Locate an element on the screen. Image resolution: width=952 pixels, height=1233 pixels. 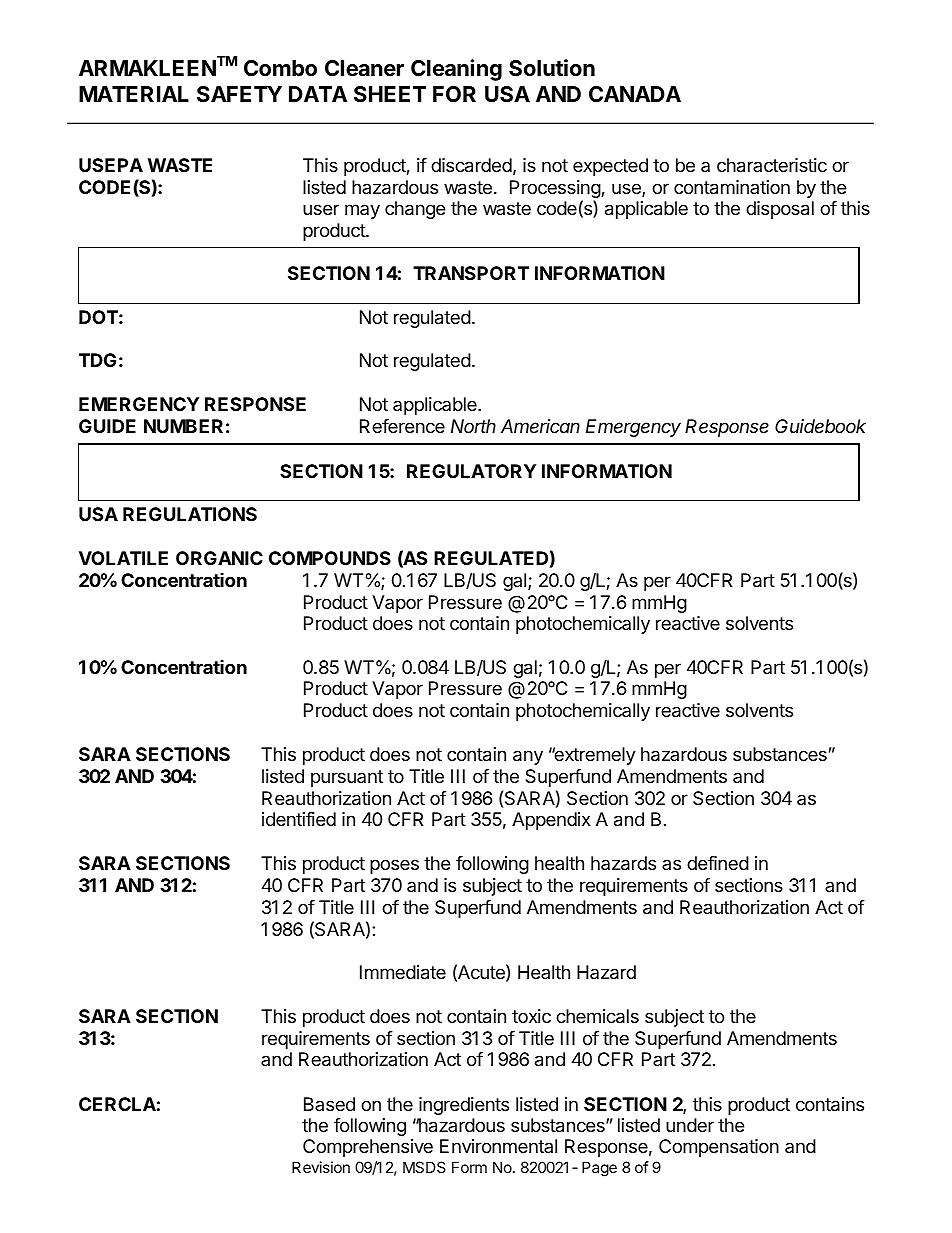
extremely is located at coordinates (594, 756).
